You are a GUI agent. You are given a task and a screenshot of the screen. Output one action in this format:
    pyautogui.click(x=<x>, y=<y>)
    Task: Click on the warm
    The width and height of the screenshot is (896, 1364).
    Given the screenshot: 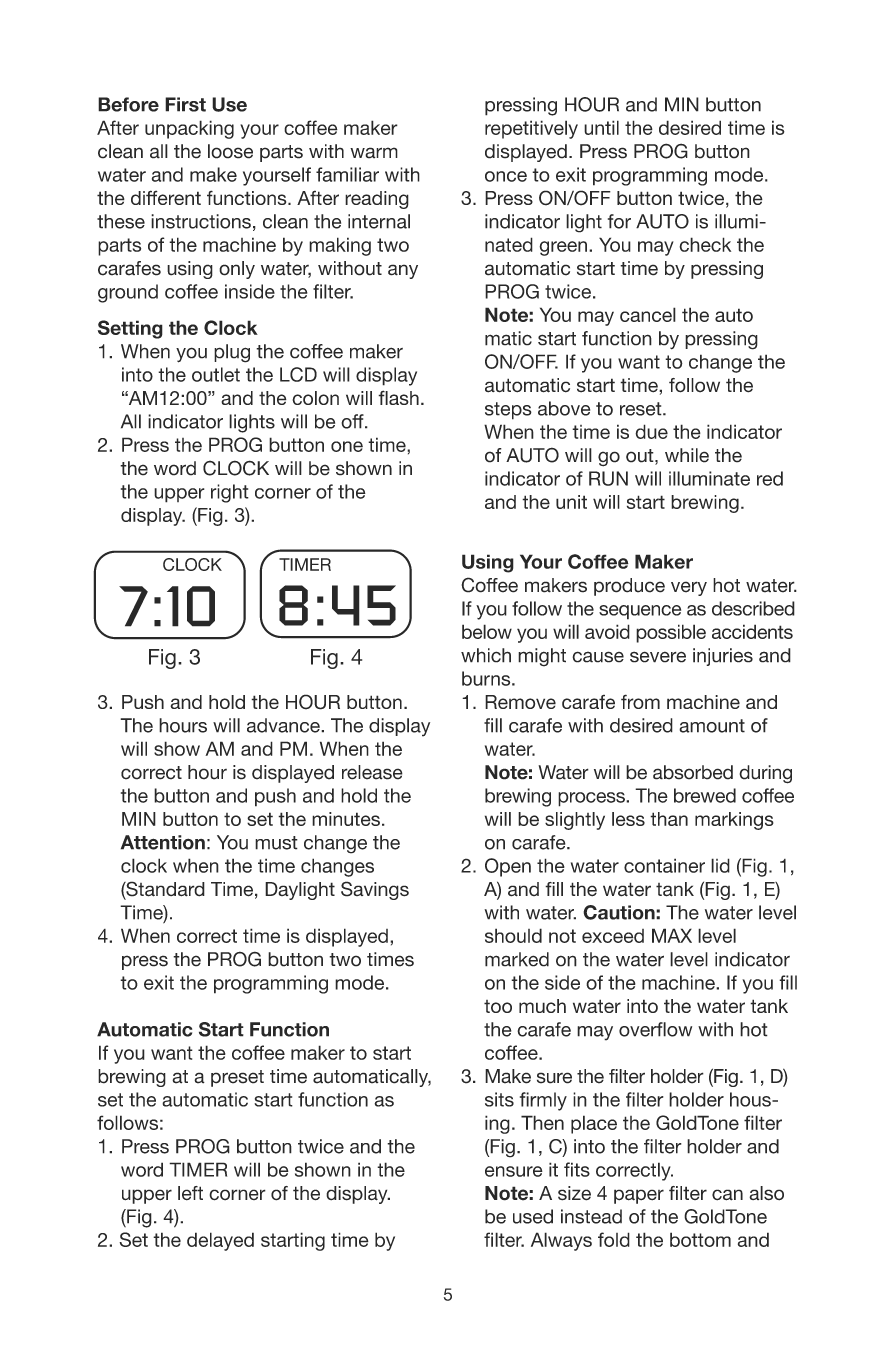 What is the action you would take?
    pyautogui.click(x=374, y=153)
